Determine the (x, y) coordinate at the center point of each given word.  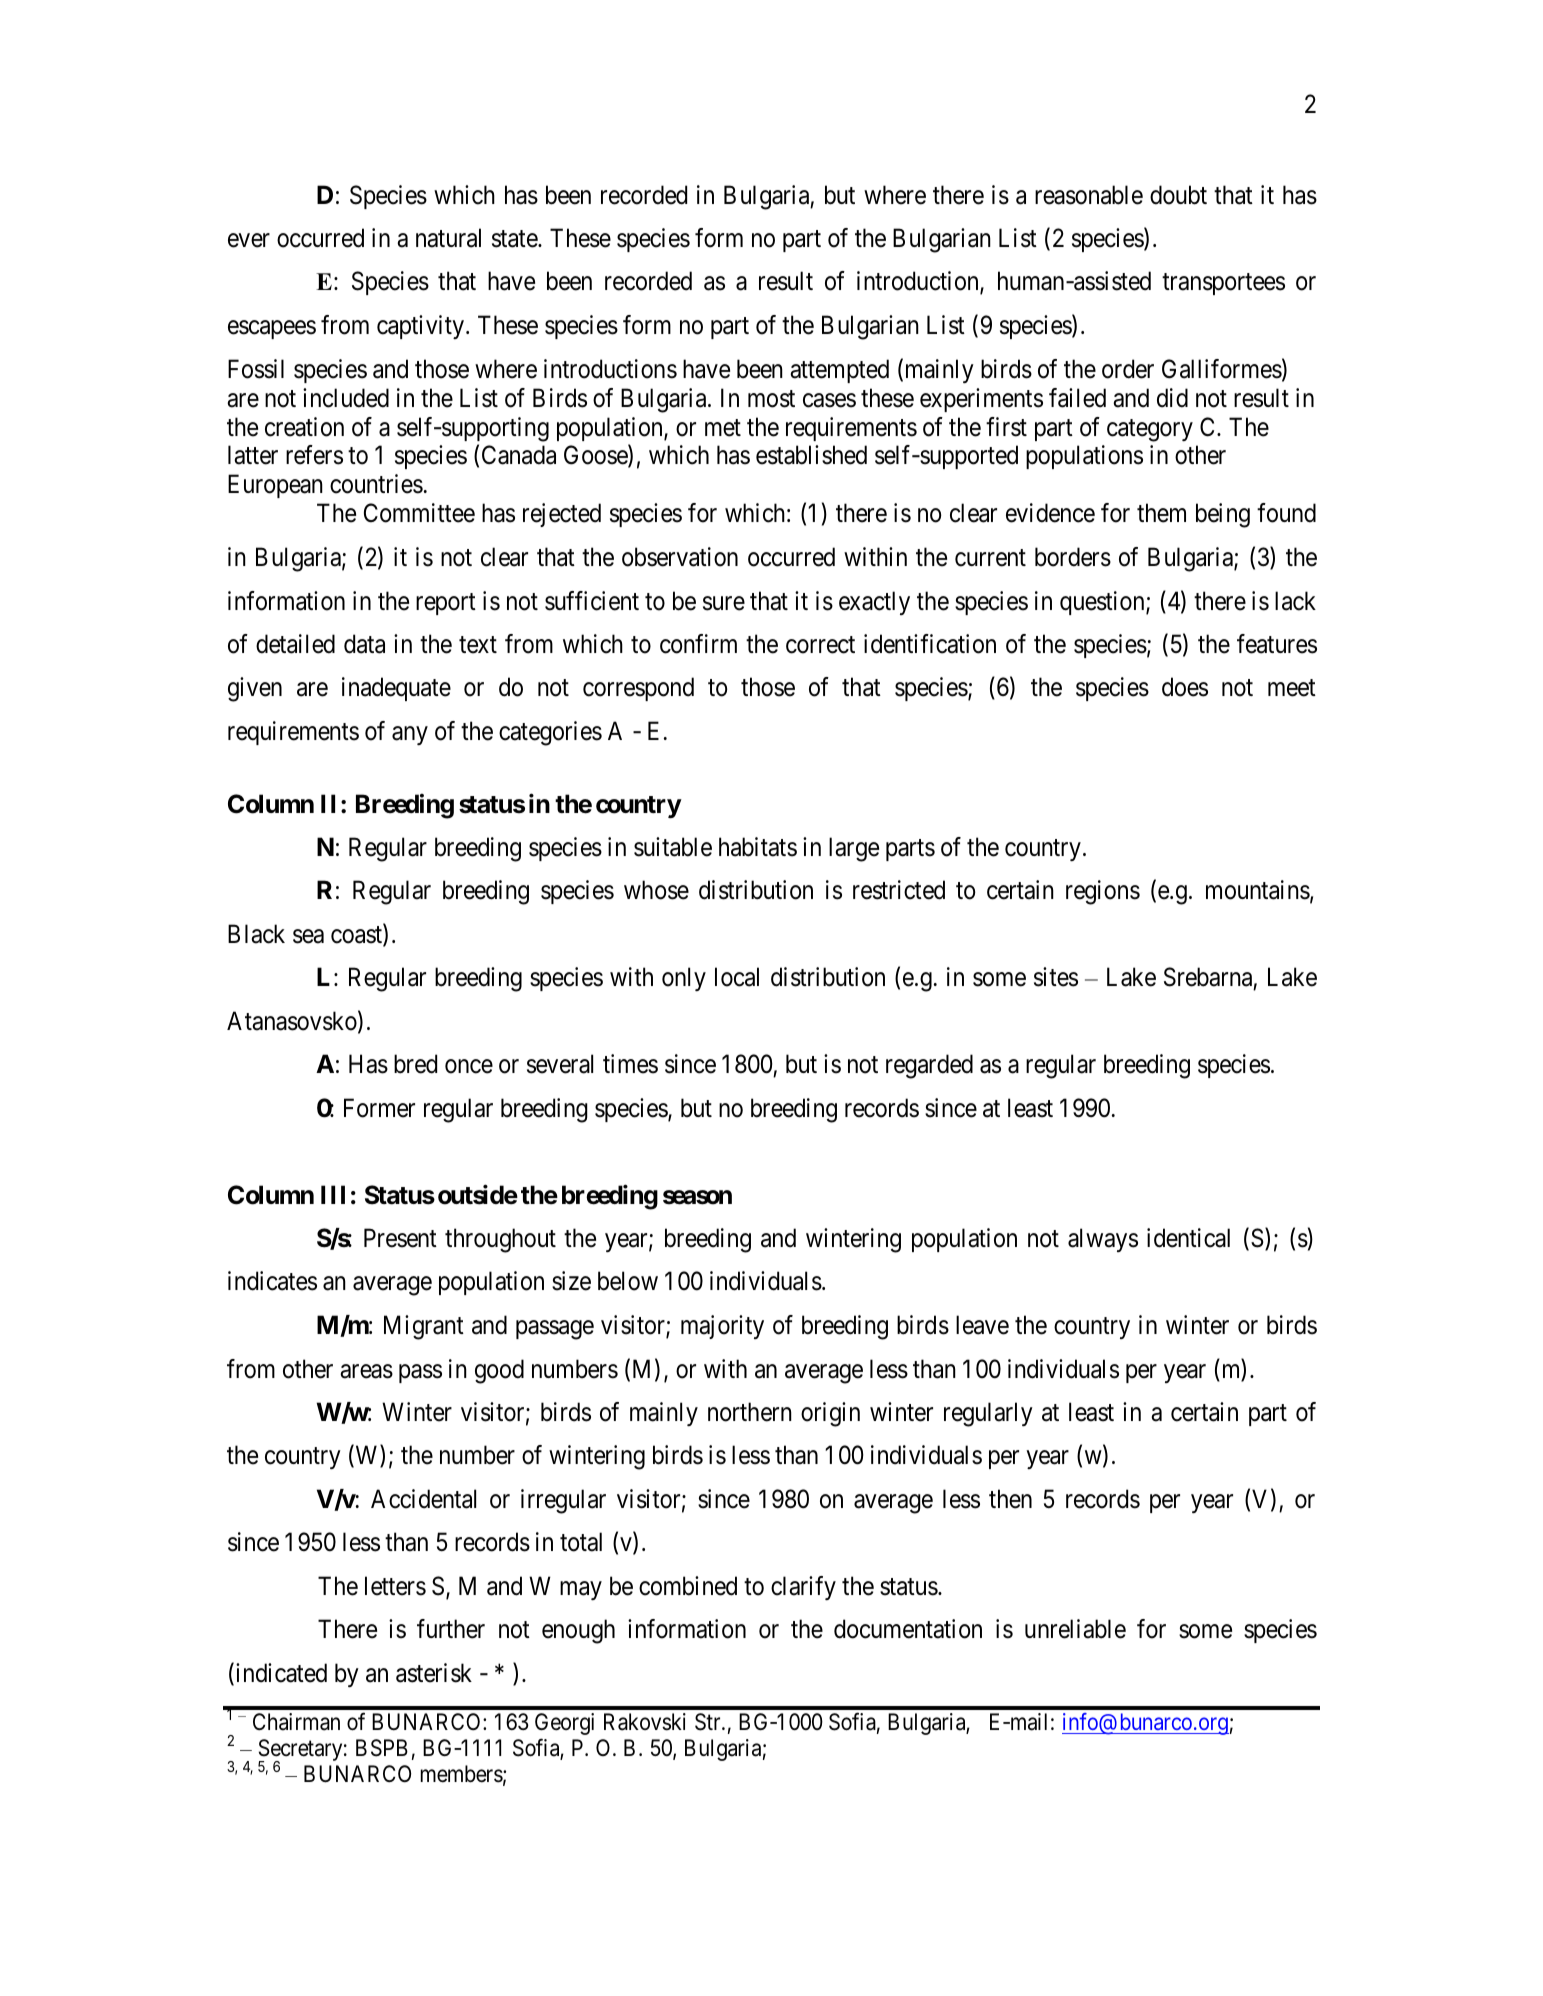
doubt (1178, 195)
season (697, 1197)
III (333, 1194)
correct (820, 645)
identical (1188, 1238)
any (410, 735)
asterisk (434, 1673)
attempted (839, 371)
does (1185, 687)
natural (448, 238)
